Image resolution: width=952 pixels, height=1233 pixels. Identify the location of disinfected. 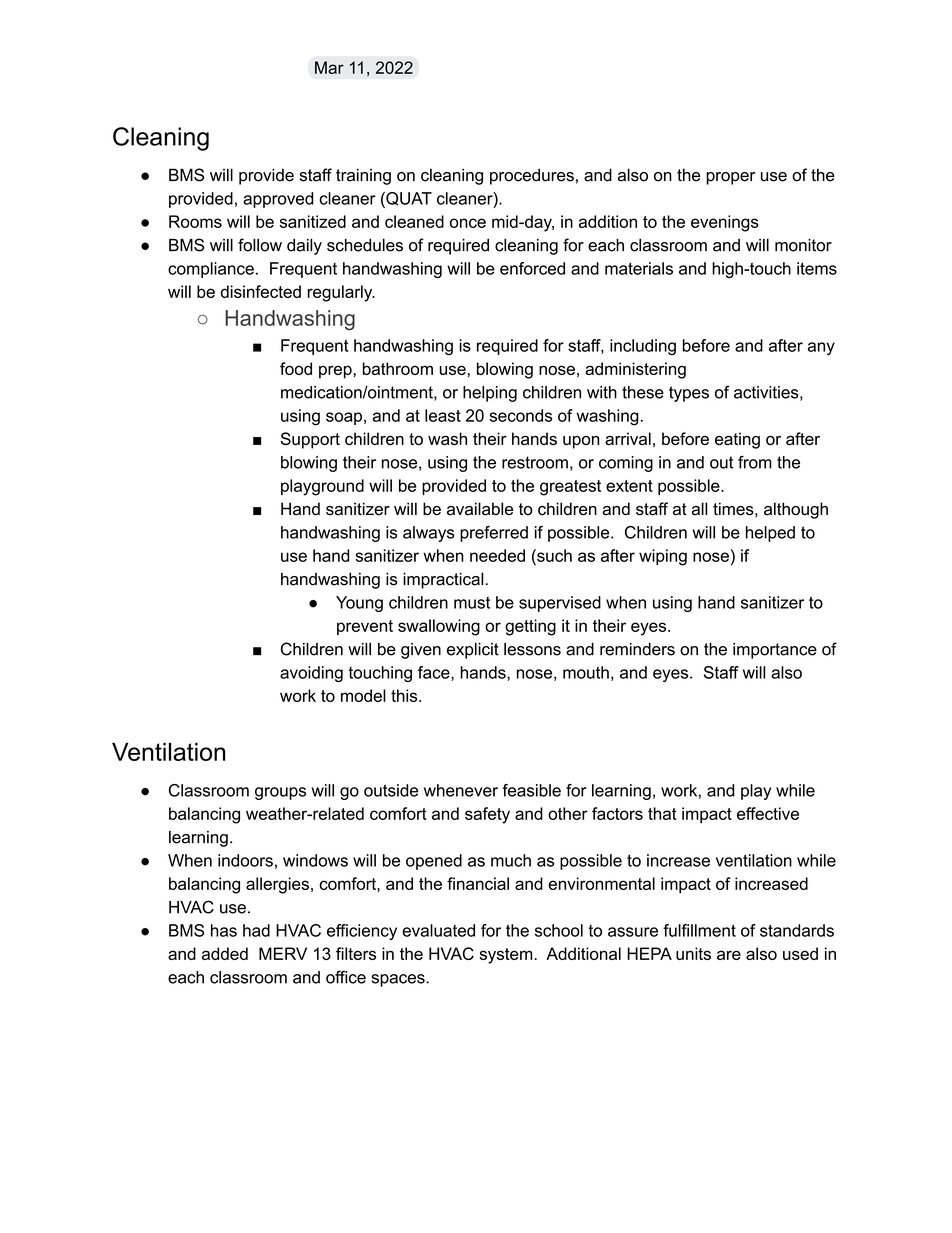
(261, 291).
